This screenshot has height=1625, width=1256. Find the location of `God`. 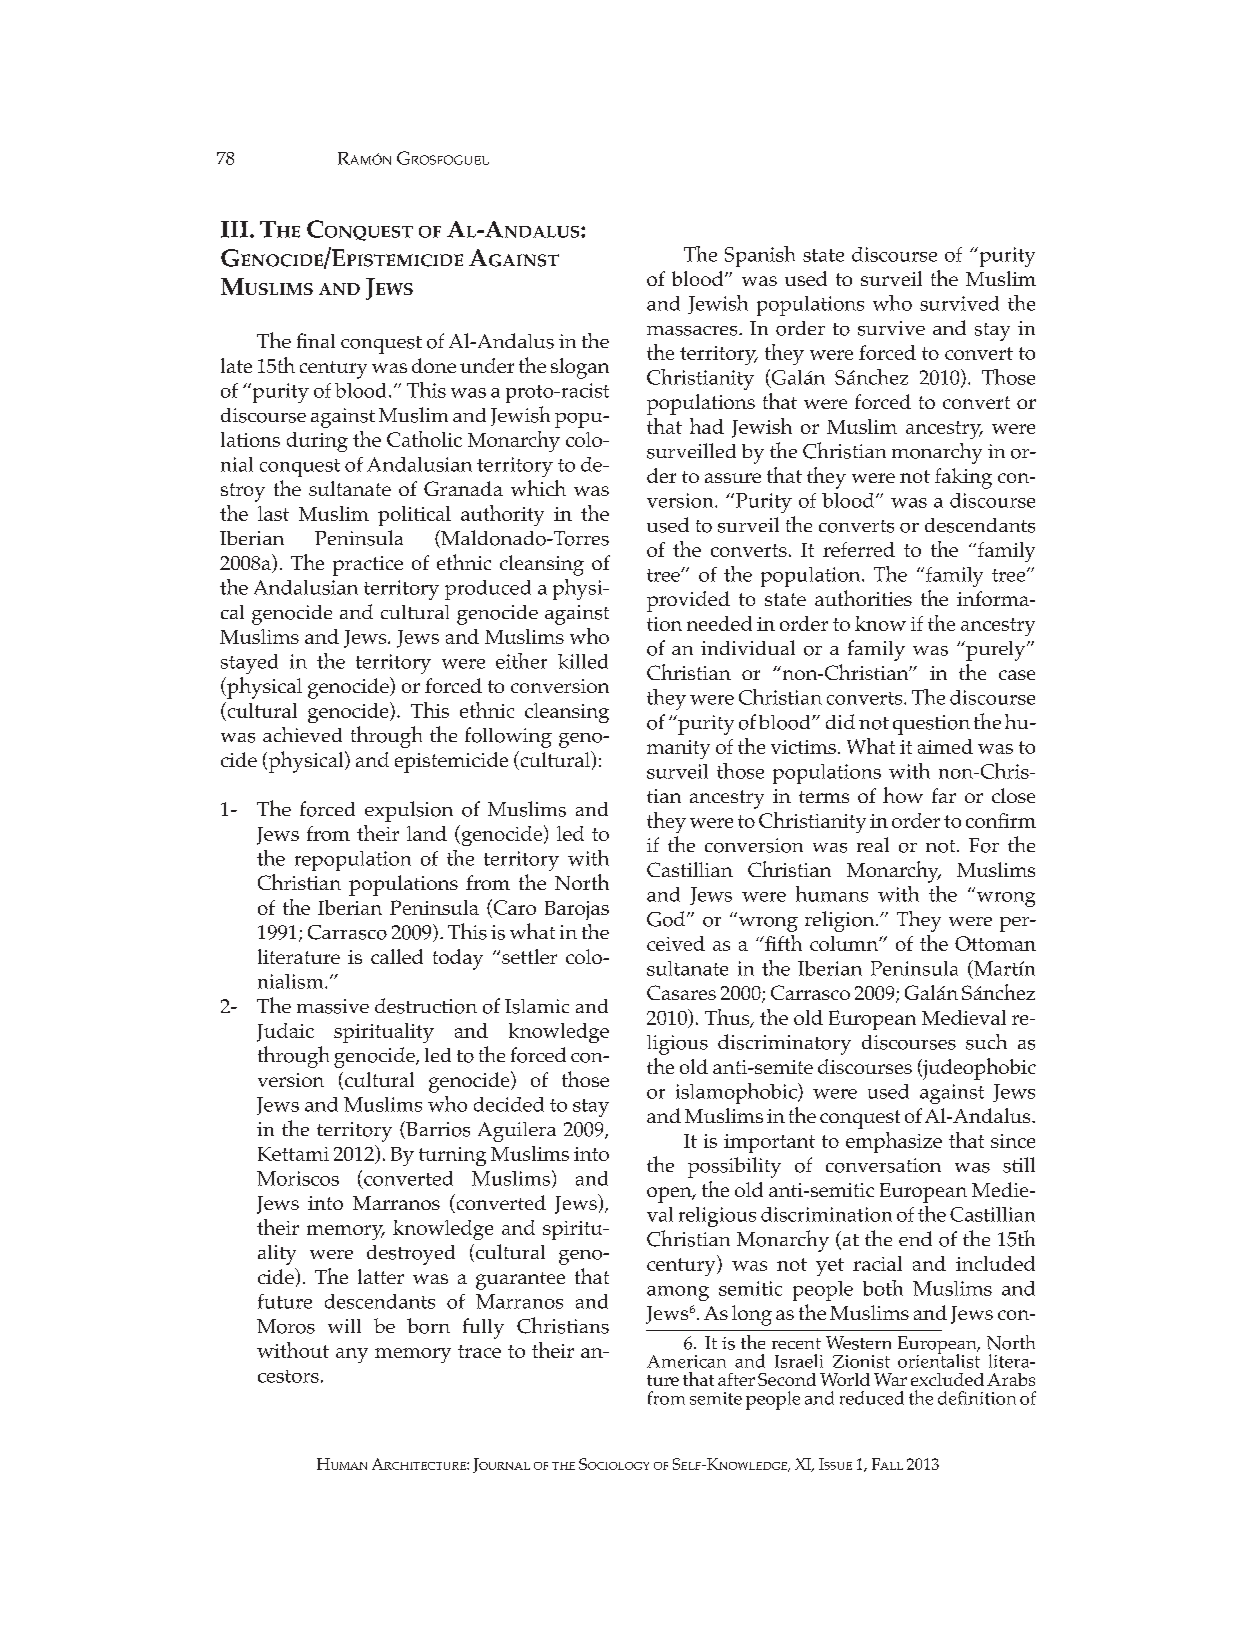

God is located at coordinates (667, 919).
